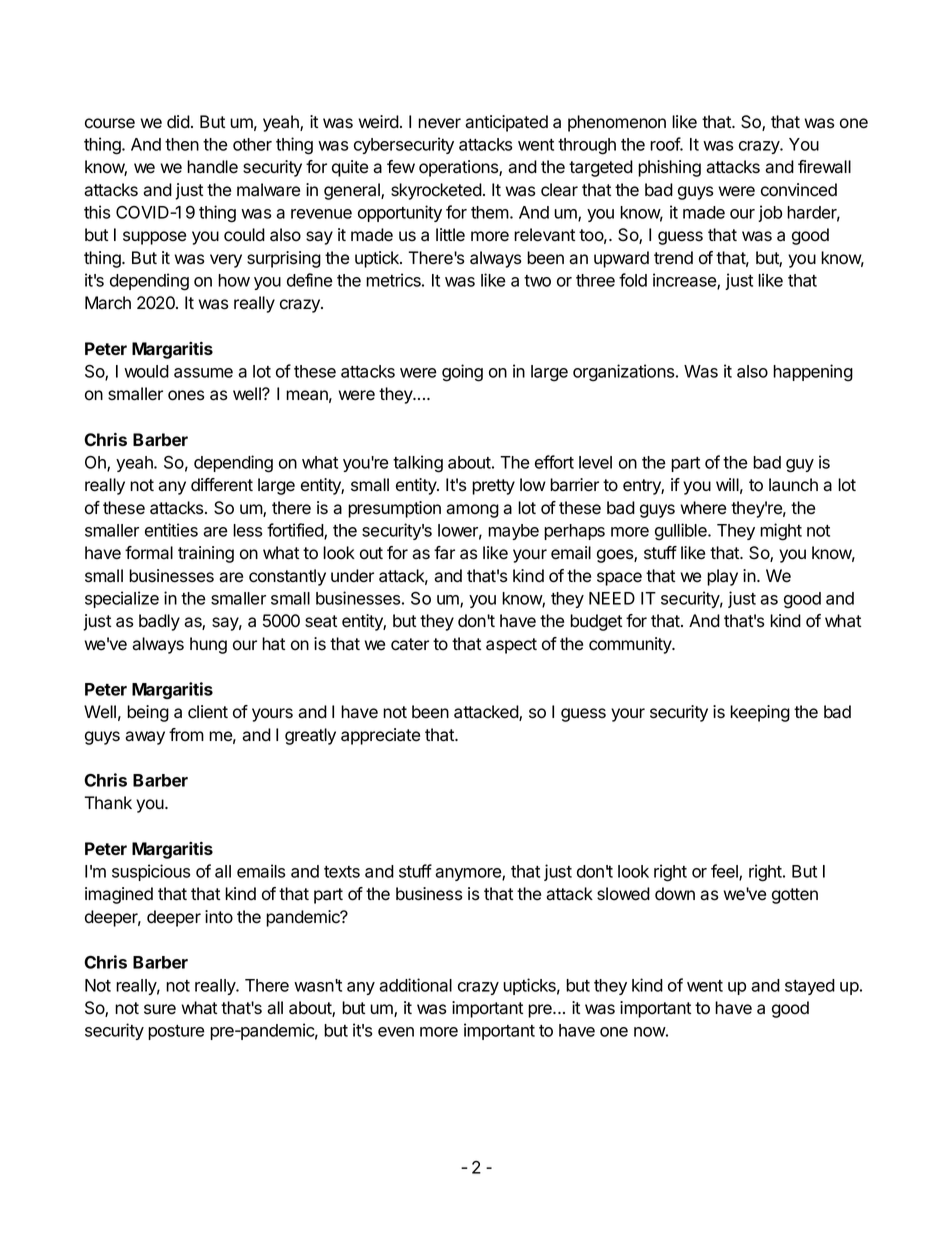  What do you see at coordinates (439, 123) in the image?
I see `never` at bounding box center [439, 123].
